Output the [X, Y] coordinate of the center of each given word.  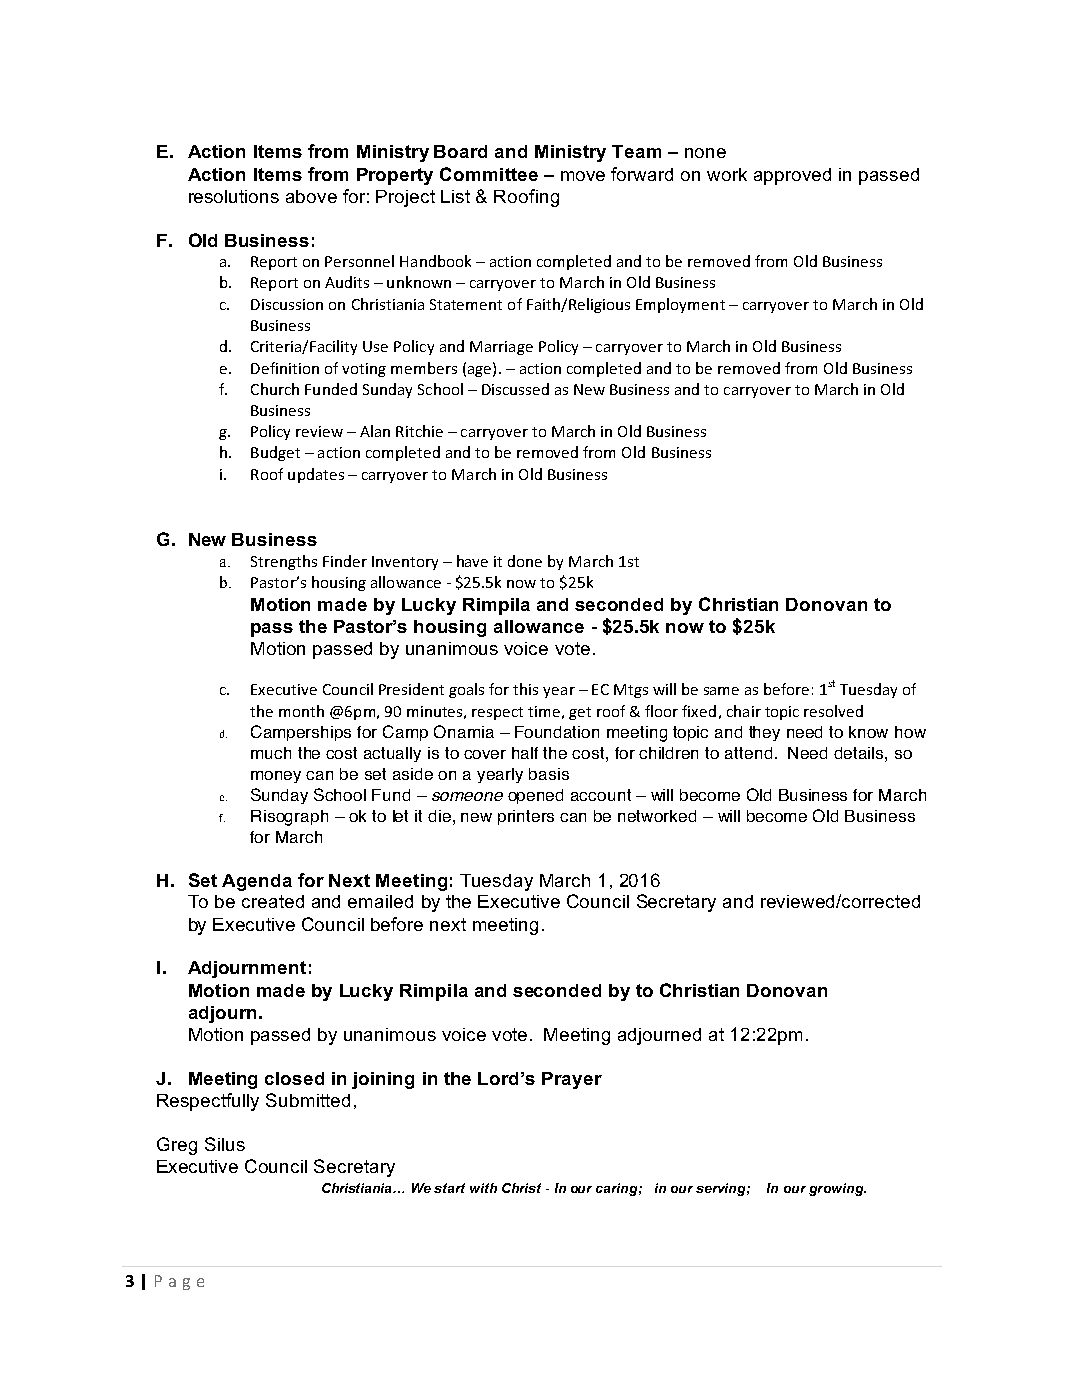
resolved [833, 711]
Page [179, 1282]
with [483, 1188]
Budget [275, 453]
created [273, 901]
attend [748, 753]
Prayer [572, 1080]
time [544, 711]
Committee [489, 174]
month [301, 711]
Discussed [515, 389]
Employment [680, 305]
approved [792, 176]
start [449, 1188]
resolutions [234, 196]
